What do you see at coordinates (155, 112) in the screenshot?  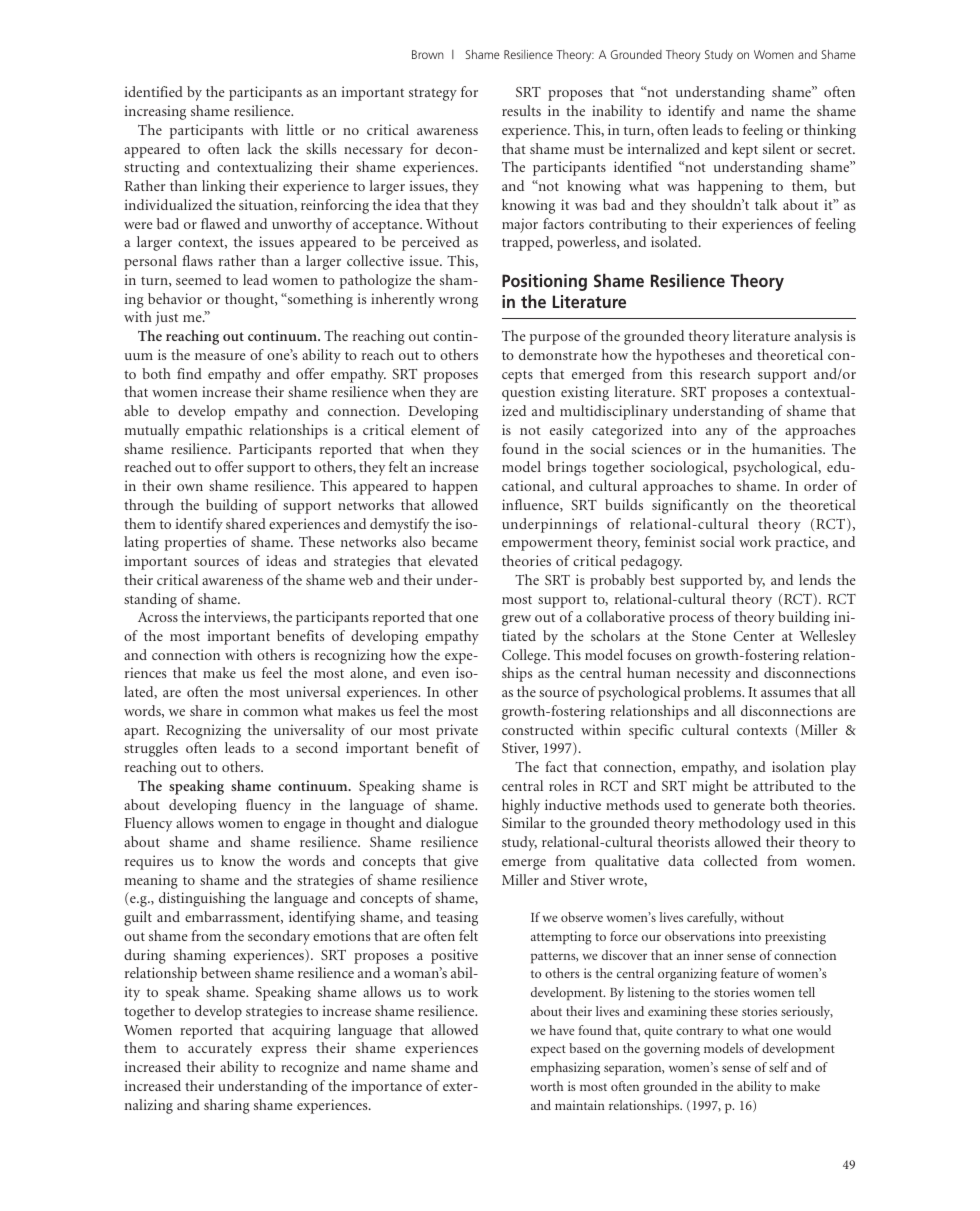 I see `increasing` at bounding box center [155, 112].
